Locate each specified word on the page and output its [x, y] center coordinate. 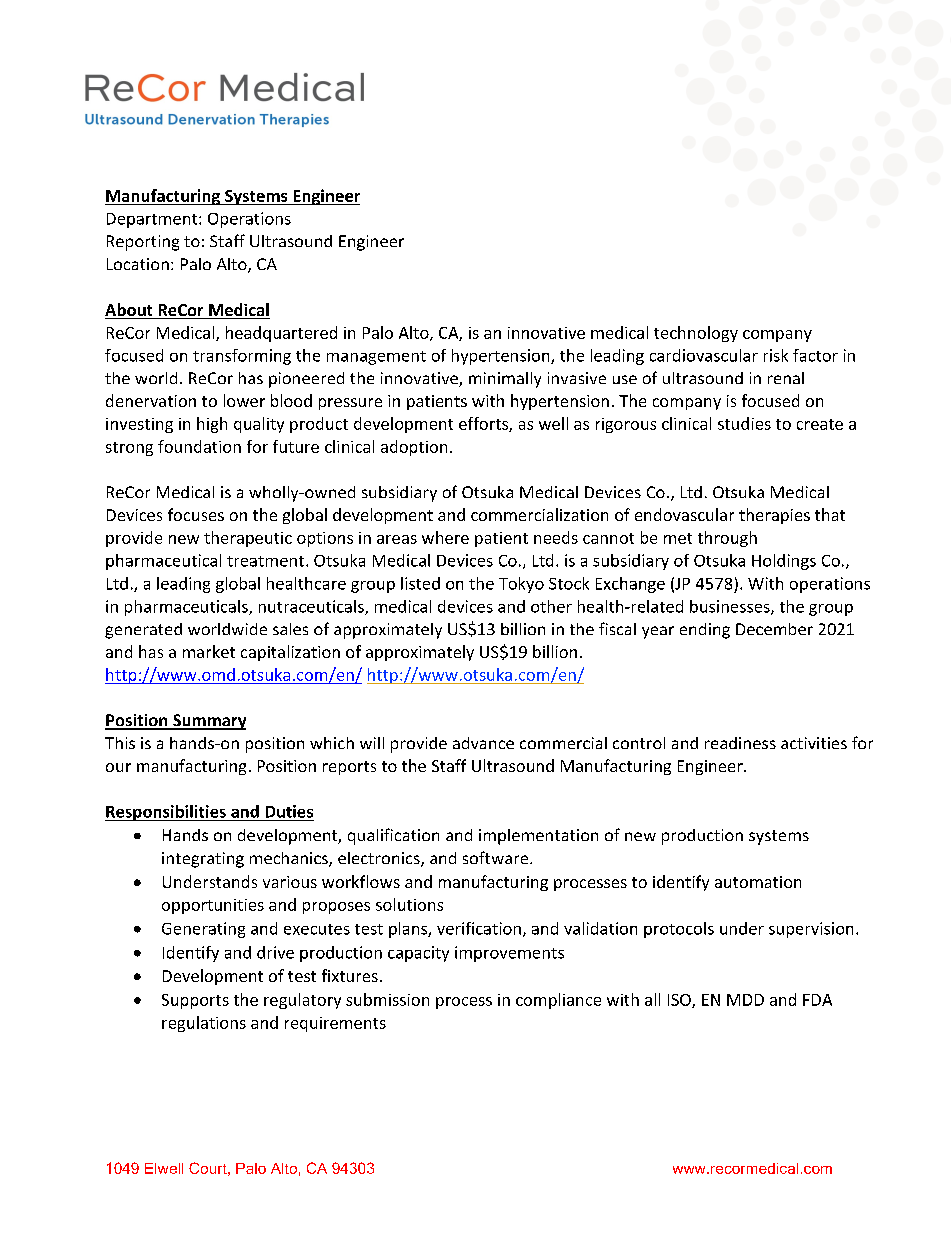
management [376, 358]
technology [696, 334]
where [445, 537]
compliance [558, 1001]
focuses [196, 514]
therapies [774, 516]
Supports [195, 1001]
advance [483, 743]
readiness [740, 743]
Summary [208, 722]
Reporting [143, 243]
